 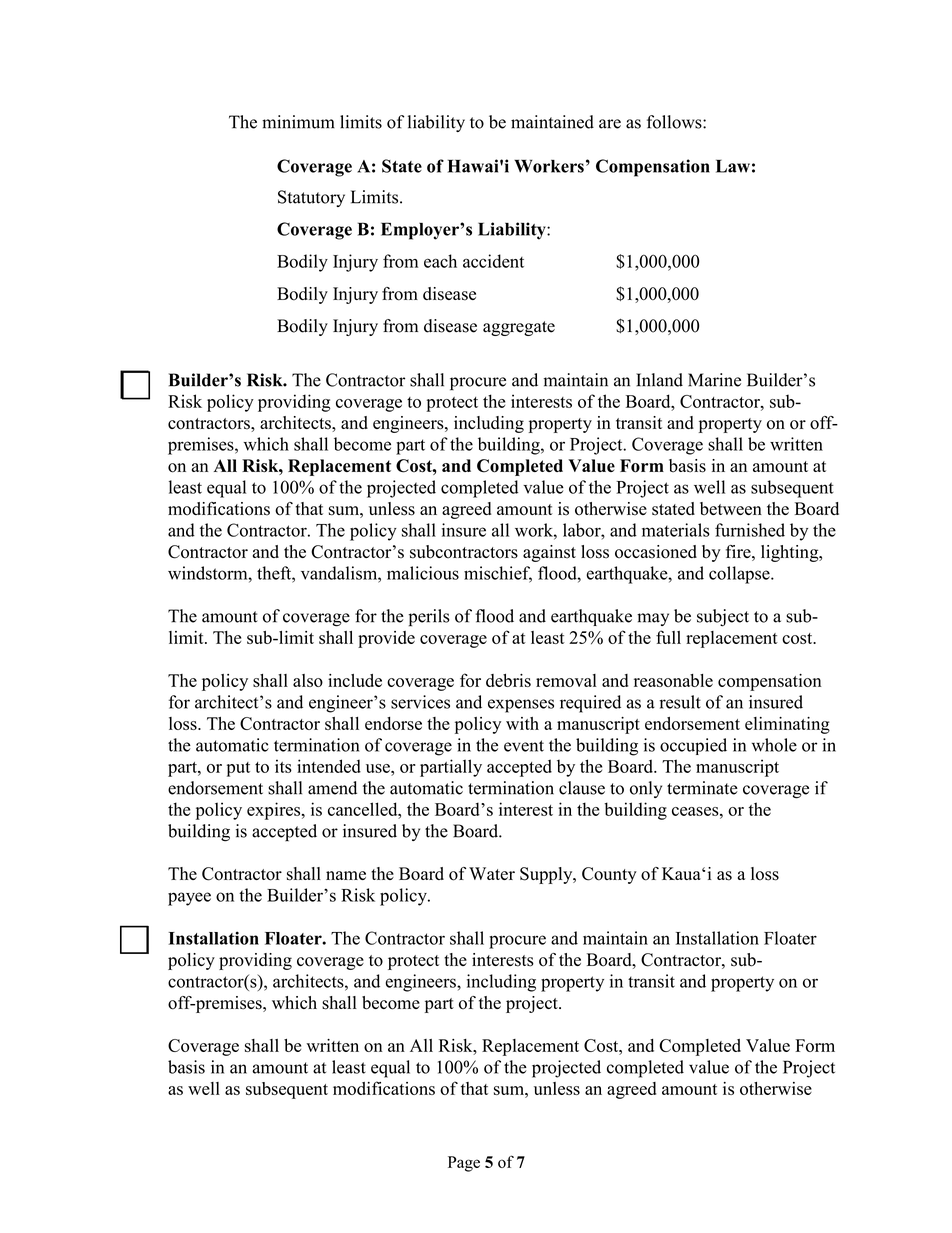 I want to click on terminate, so click(x=702, y=788).
